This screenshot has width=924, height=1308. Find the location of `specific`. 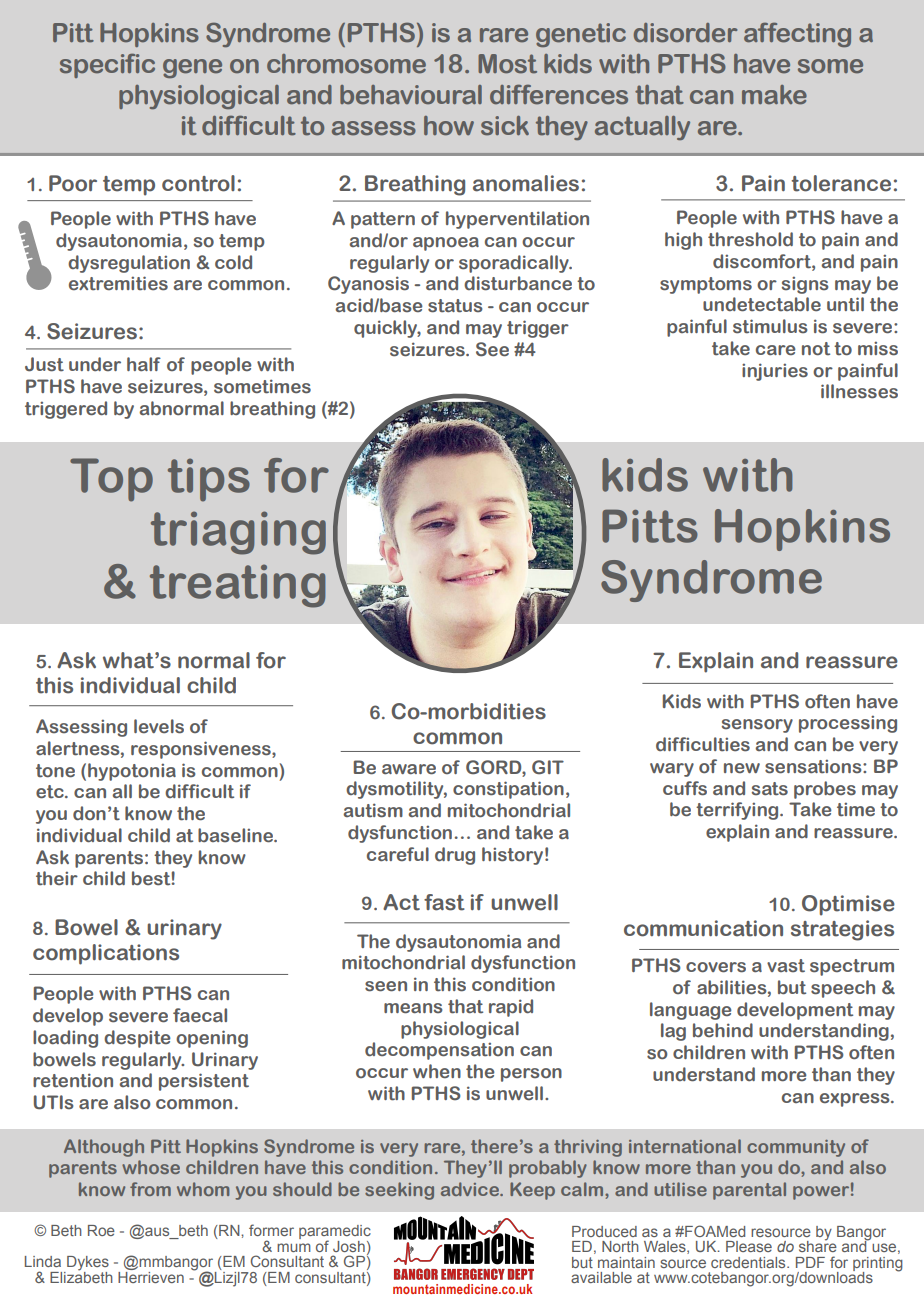

specific is located at coordinates (107, 65).
